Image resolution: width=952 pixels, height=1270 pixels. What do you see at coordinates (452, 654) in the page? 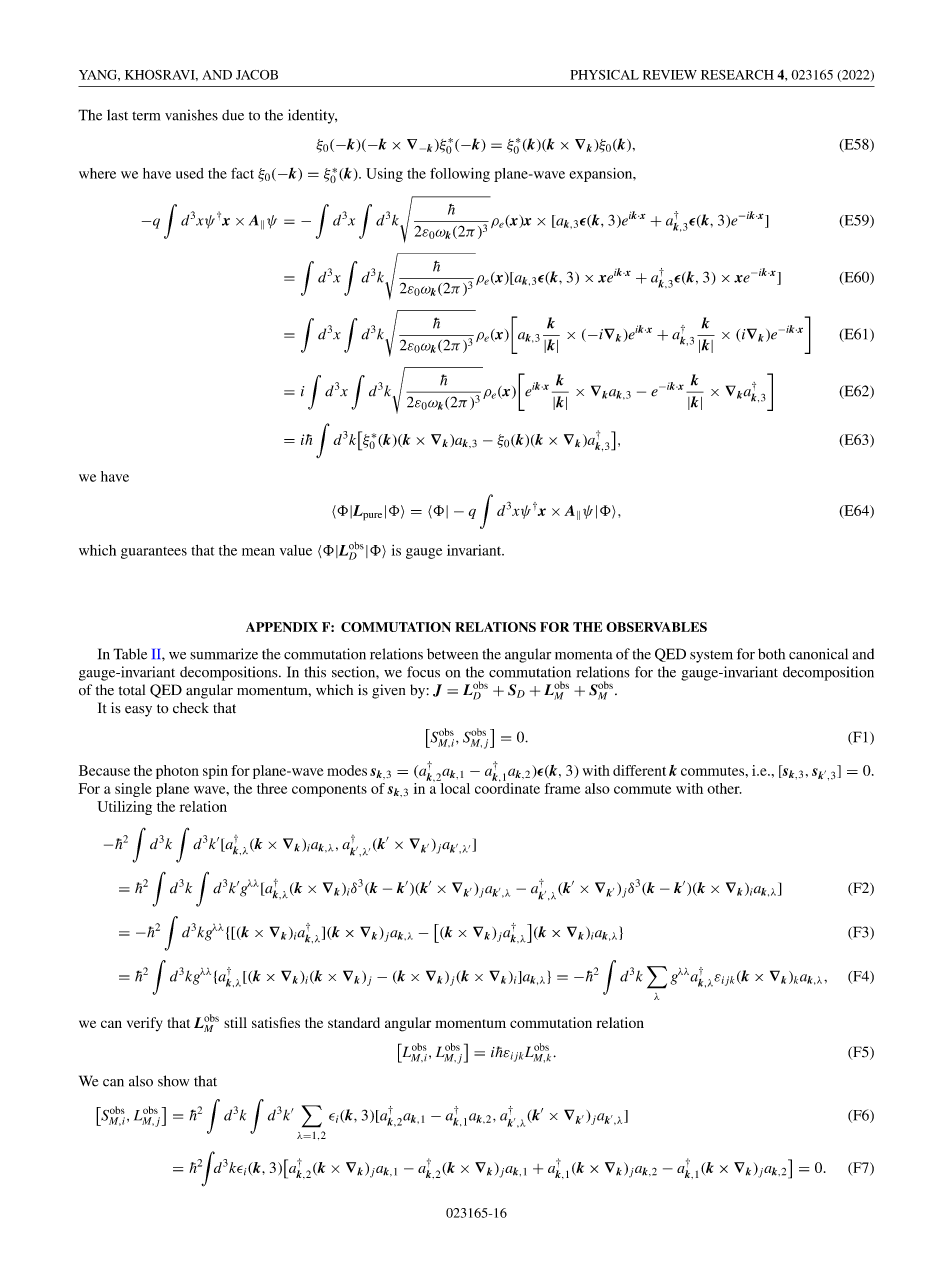
I see `between` at bounding box center [452, 654].
